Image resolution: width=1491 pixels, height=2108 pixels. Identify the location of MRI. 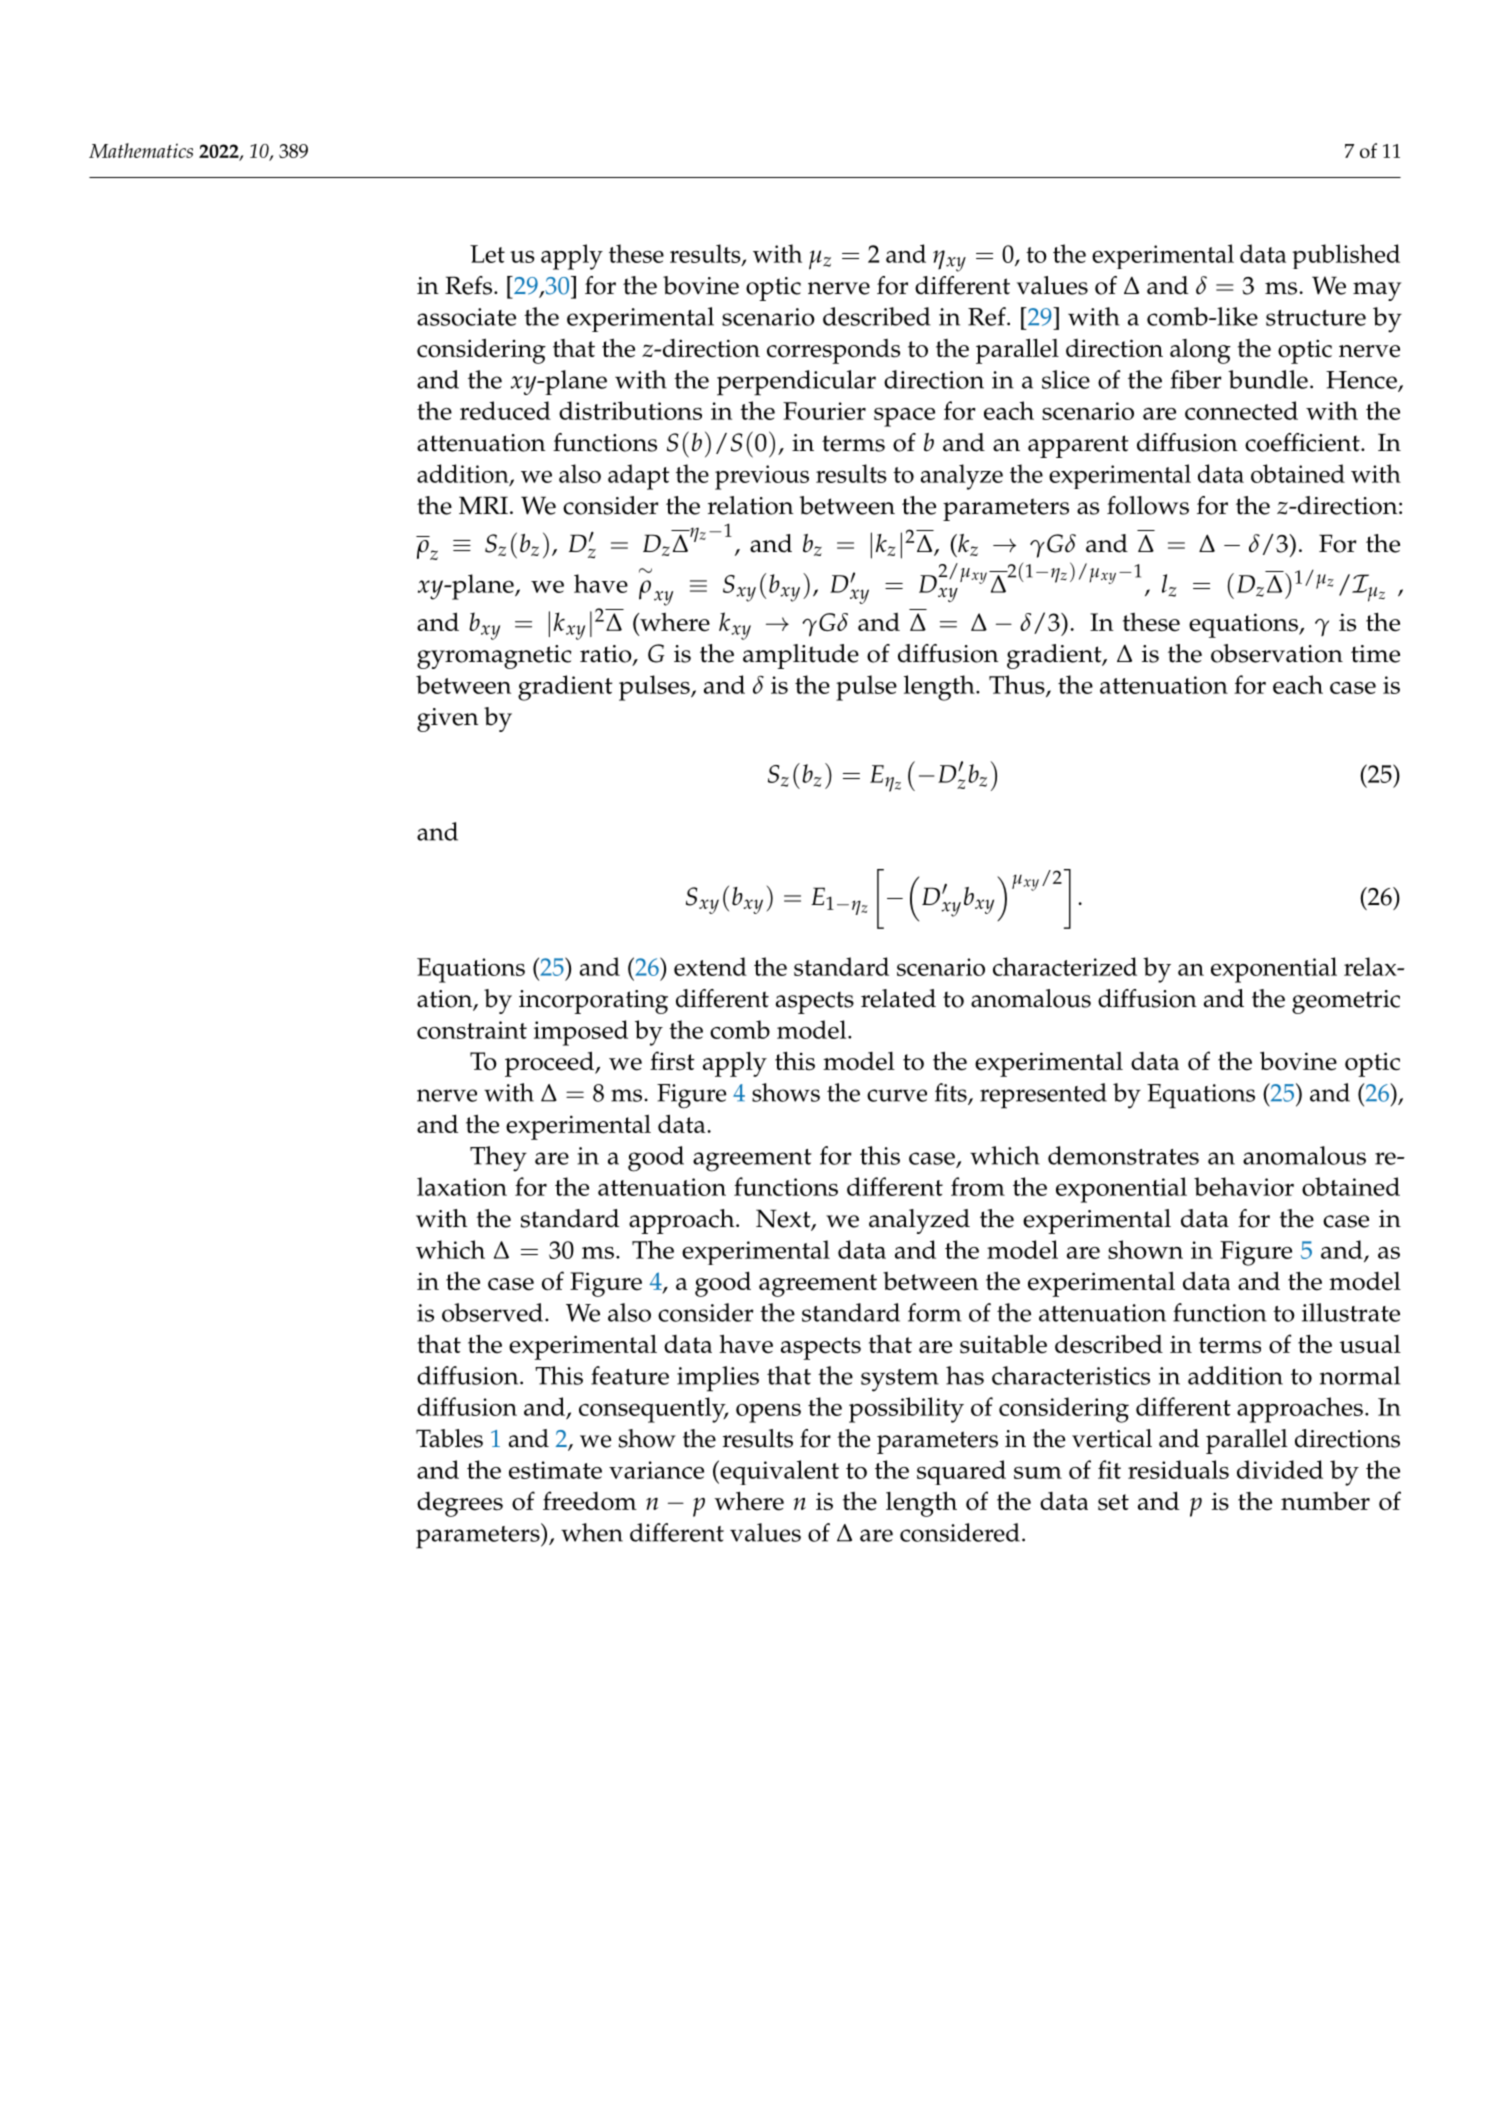
(483, 505).
